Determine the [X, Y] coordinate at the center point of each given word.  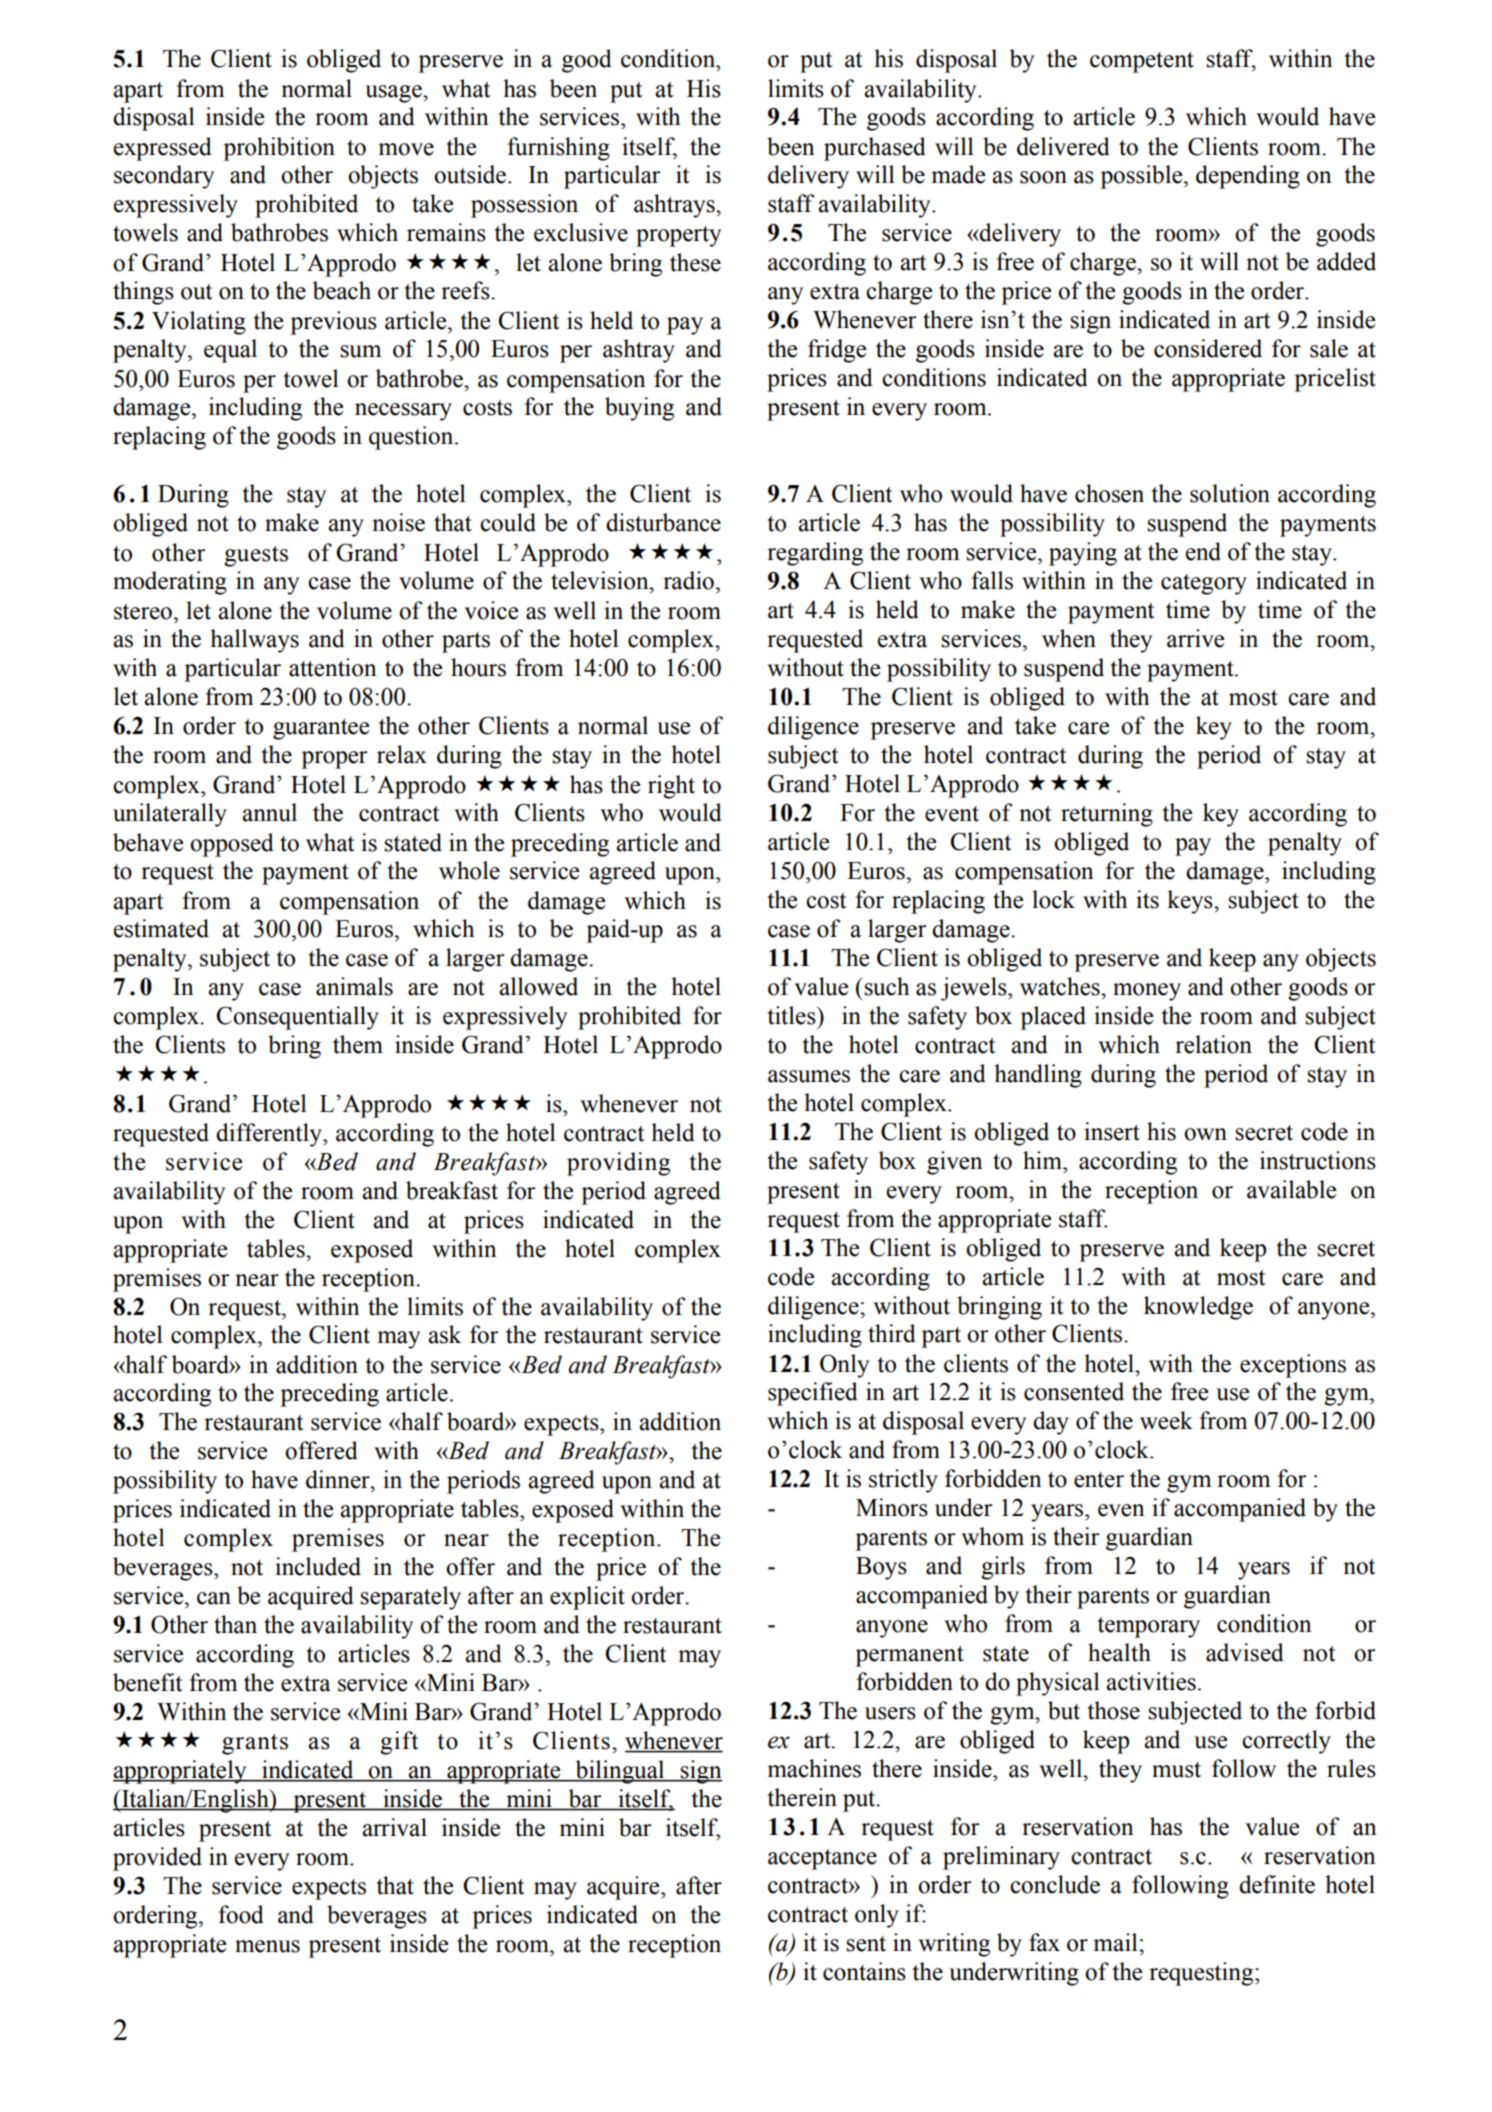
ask [444, 1334]
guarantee [321, 729]
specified [813, 1394]
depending [1248, 177]
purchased [875, 149]
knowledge [1198, 1308]
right [671, 787]
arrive [1195, 638]
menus [267, 1946]
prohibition [279, 149]
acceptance [822, 1859]
